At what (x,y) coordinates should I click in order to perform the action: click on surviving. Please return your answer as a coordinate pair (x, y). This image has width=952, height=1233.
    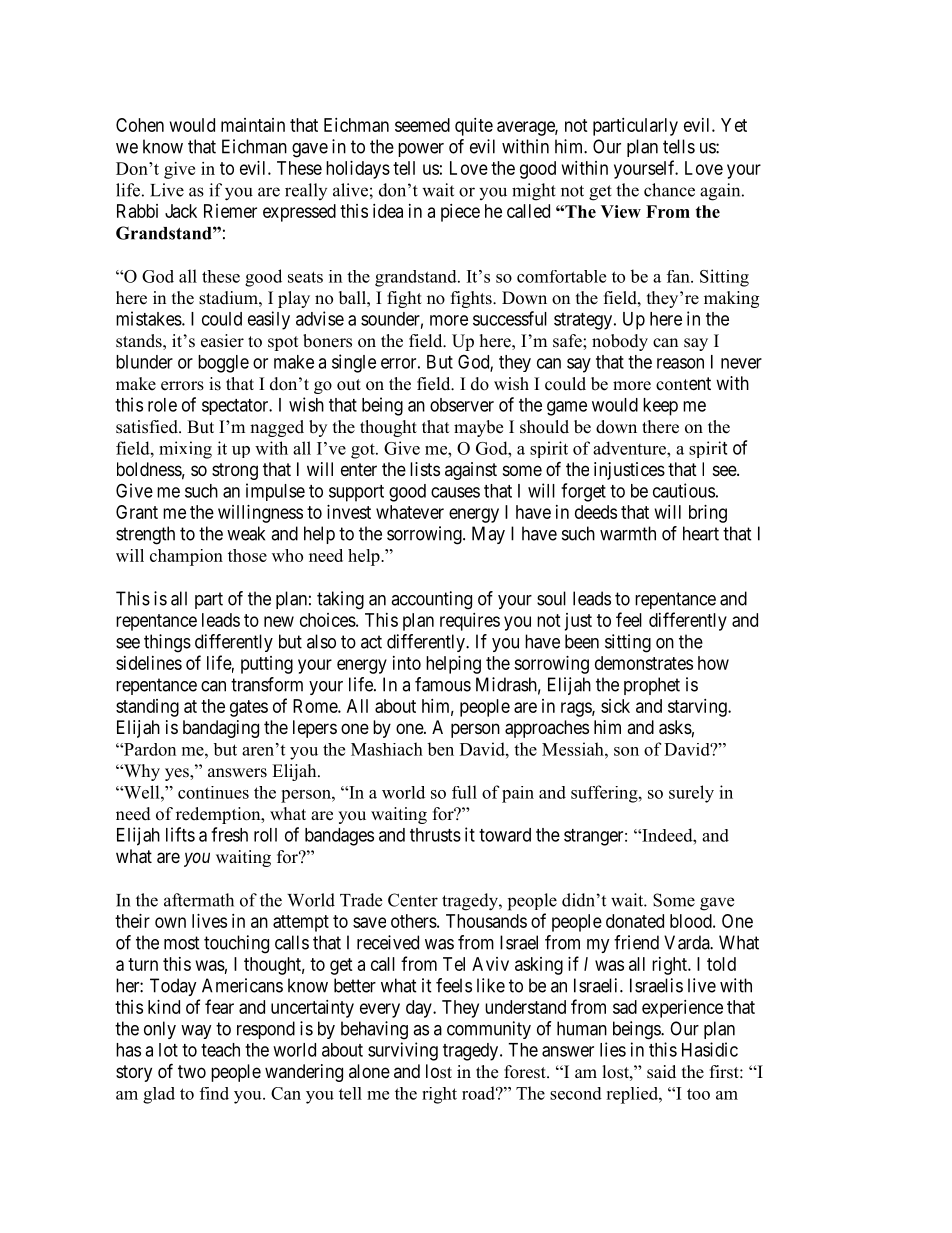
    Looking at the image, I should click on (403, 1051).
